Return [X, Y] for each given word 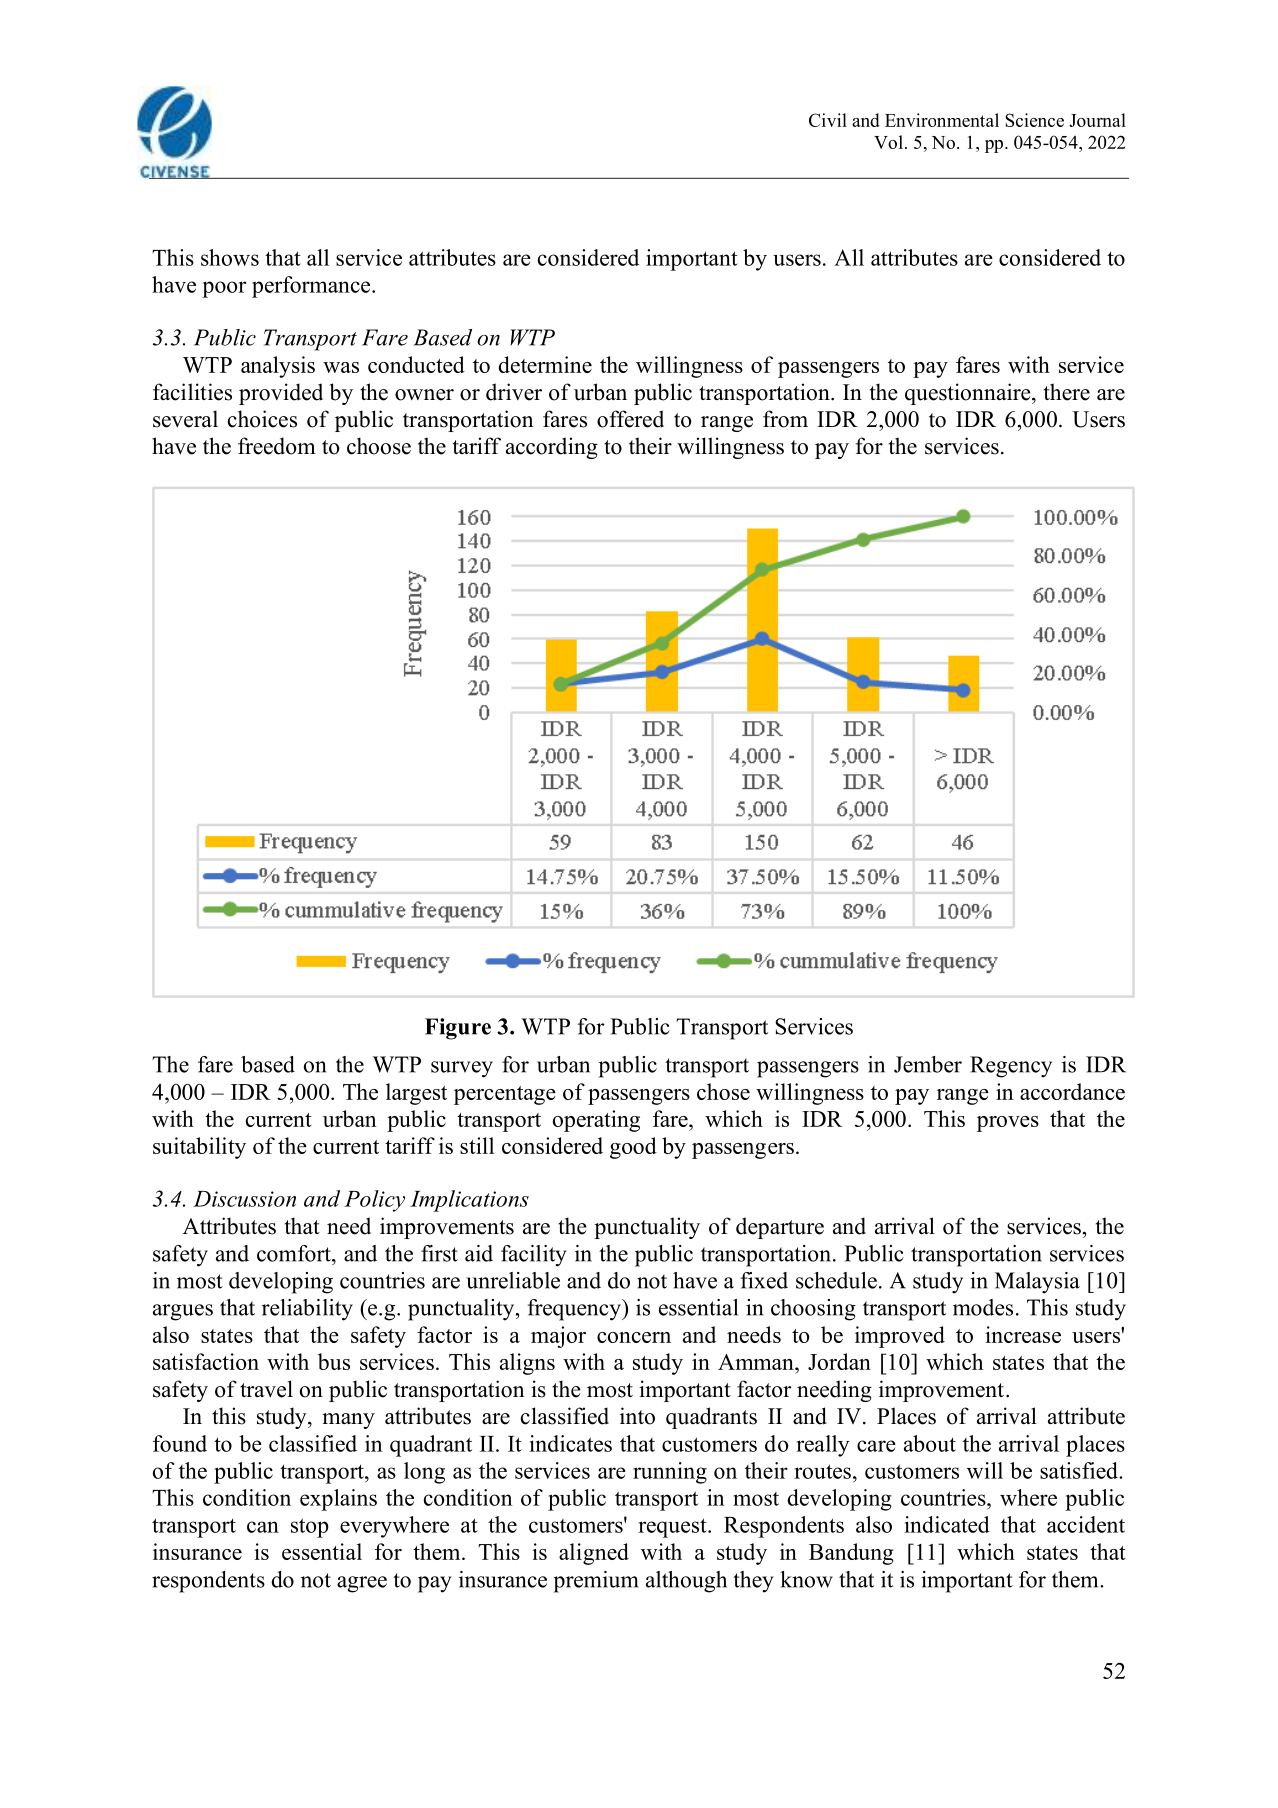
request [673, 1528]
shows [230, 257]
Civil [828, 120]
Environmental [942, 120]
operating [596, 1121]
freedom [277, 446]
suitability [199, 1148]
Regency [1011, 1067]
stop [310, 1528]
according [552, 448]
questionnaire [969, 394]
